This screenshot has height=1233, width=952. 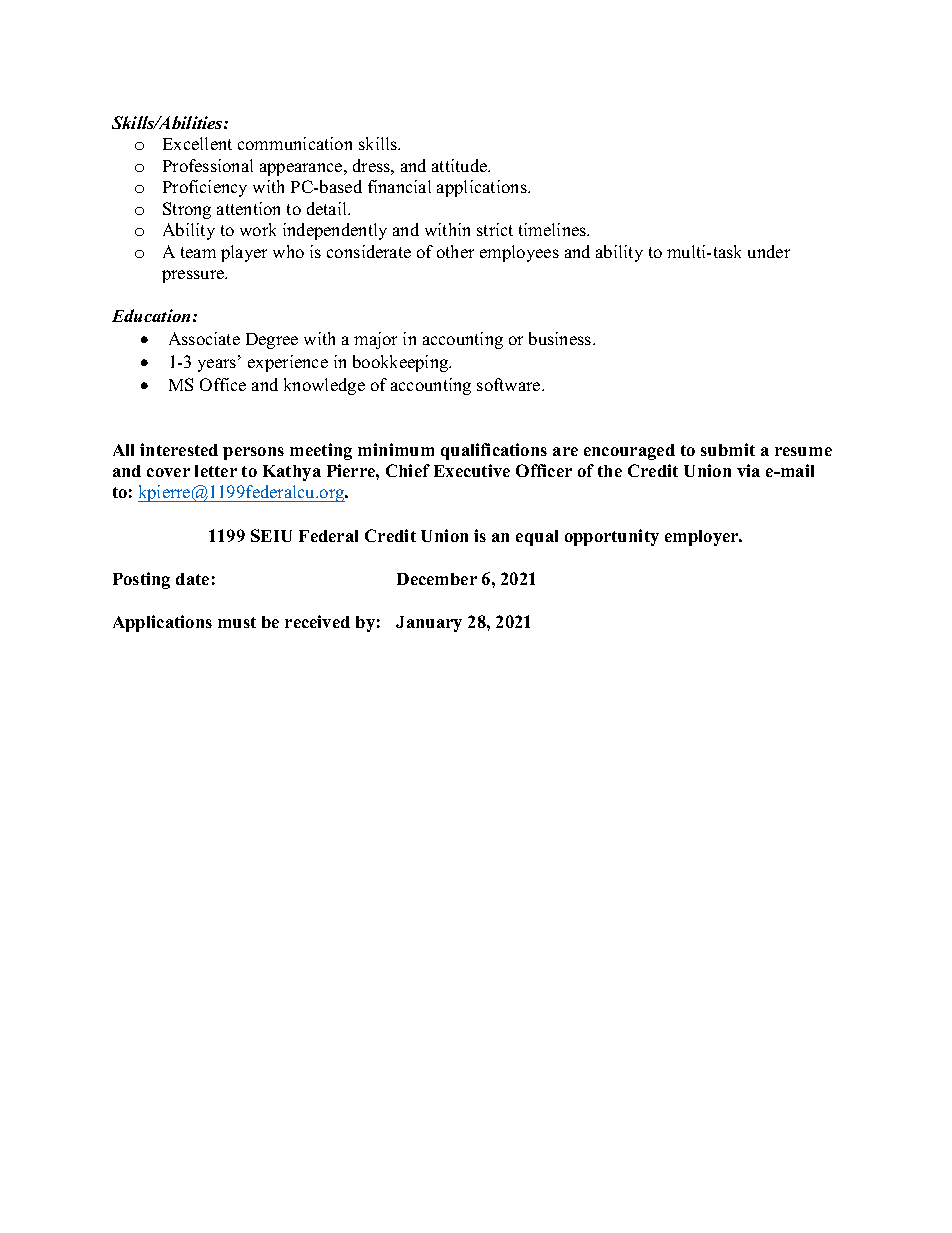 What do you see at coordinates (472, 470) in the screenshot?
I see `Executive` at bounding box center [472, 470].
